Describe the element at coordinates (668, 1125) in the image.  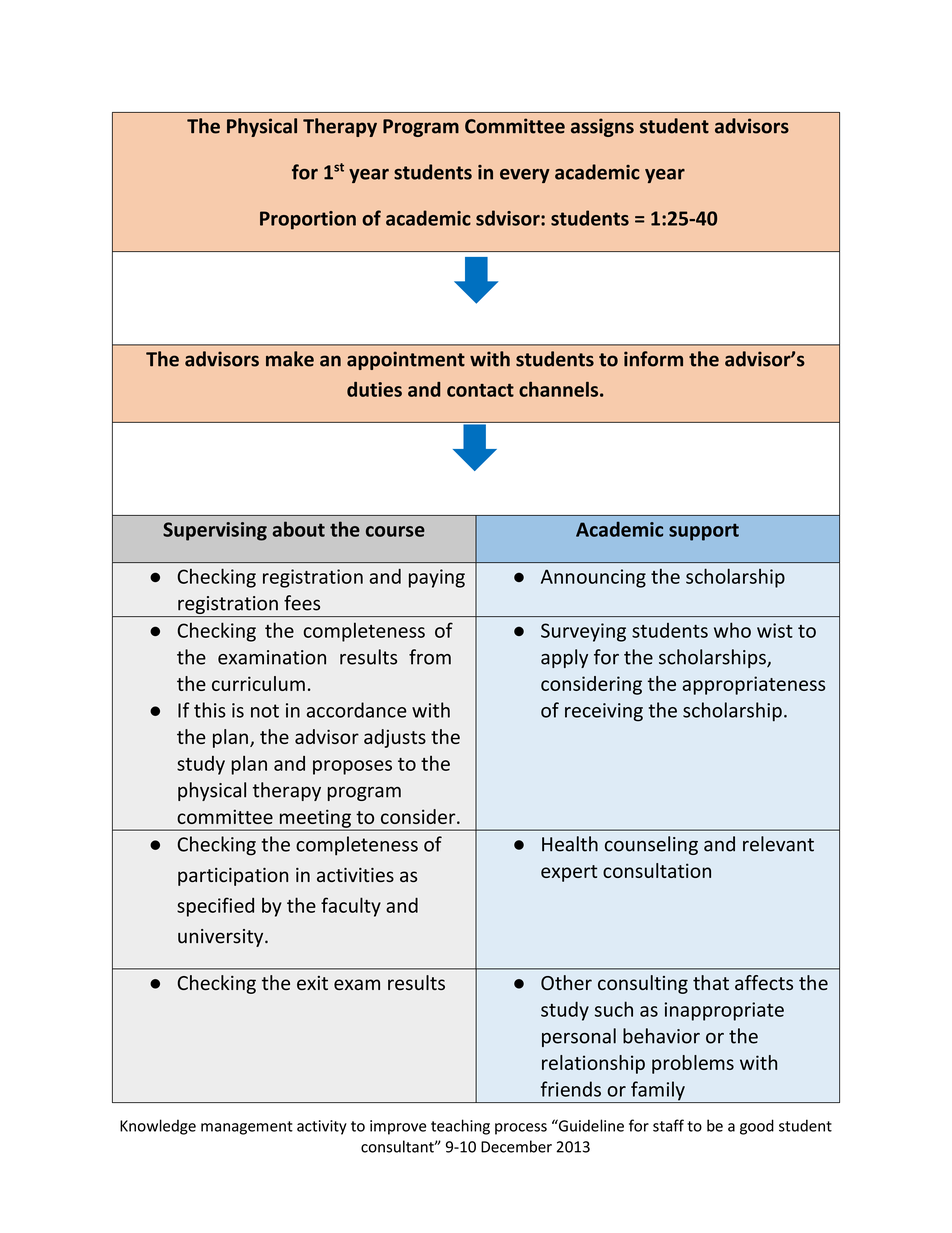
I see `staff` at that location.
